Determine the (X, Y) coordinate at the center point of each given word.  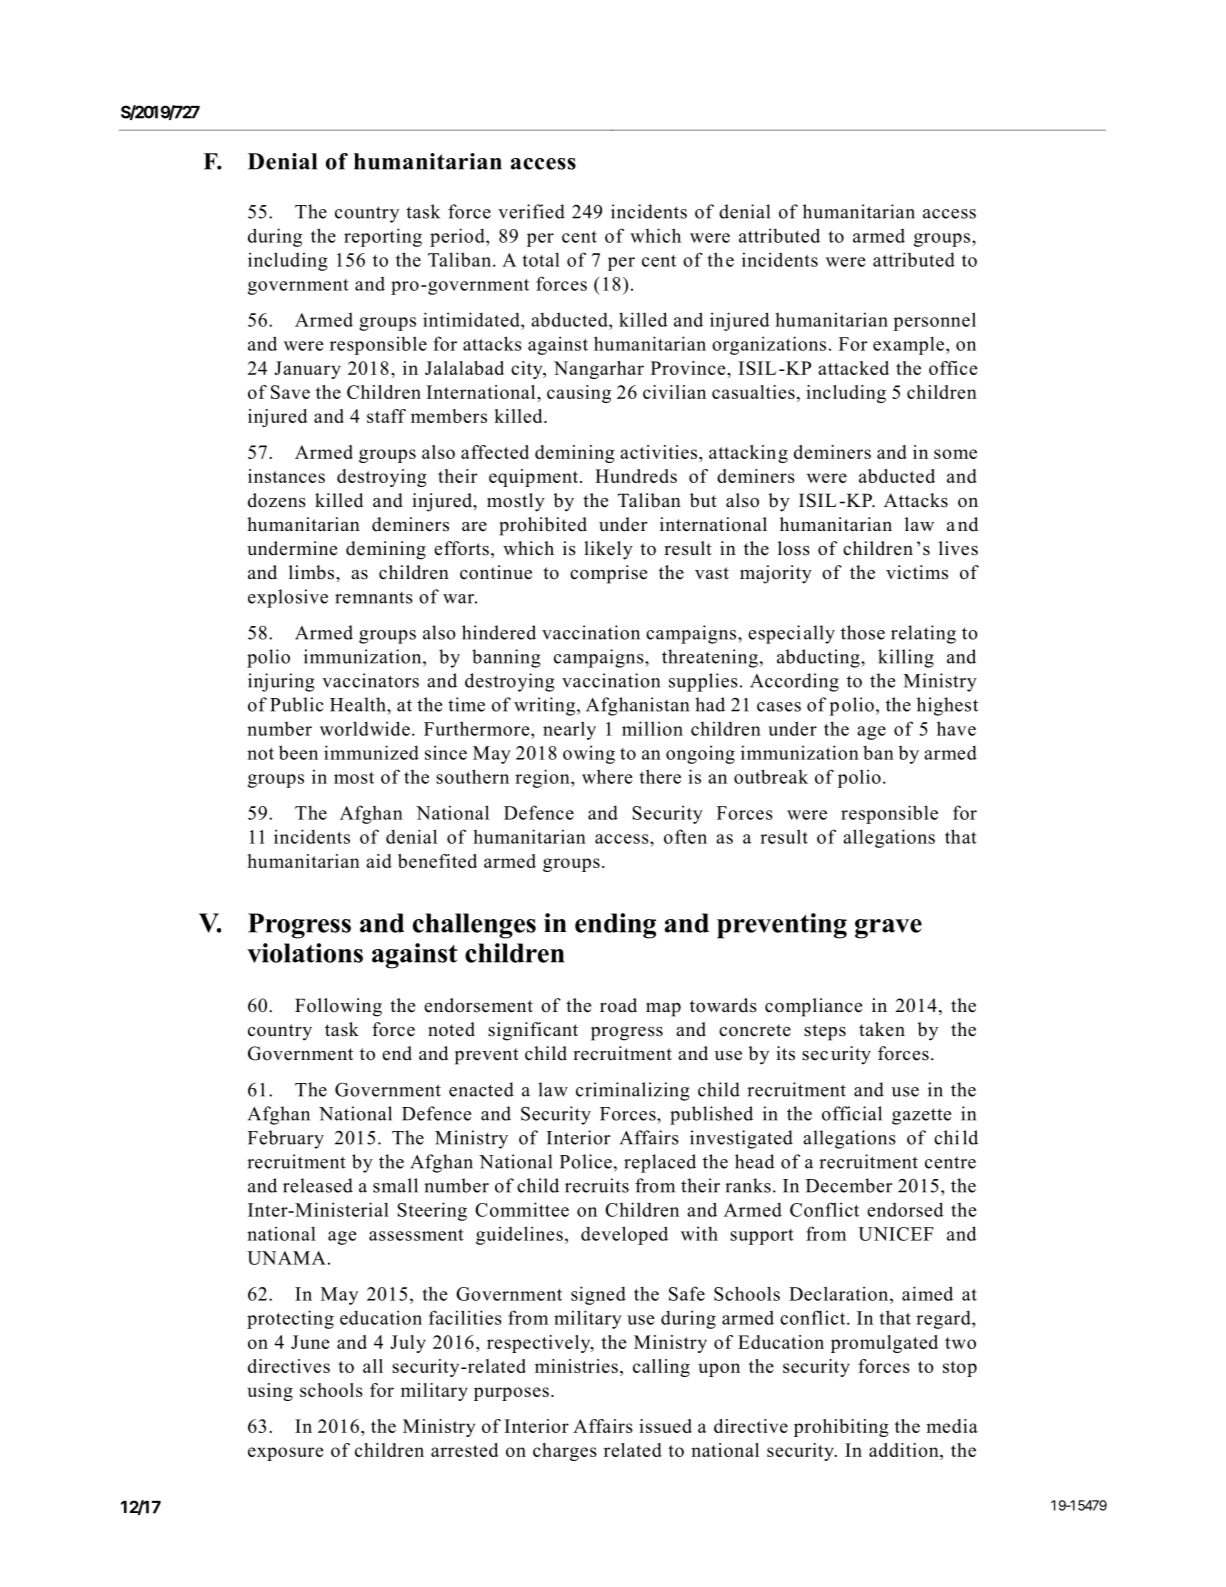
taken (882, 1029)
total (541, 259)
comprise (608, 574)
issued (665, 1426)
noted (451, 1029)
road (618, 1005)
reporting (383, 237)
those (863, 632)
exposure (285, 1454)
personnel (934, 321)
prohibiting (841, 1428)
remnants (374, 598)
